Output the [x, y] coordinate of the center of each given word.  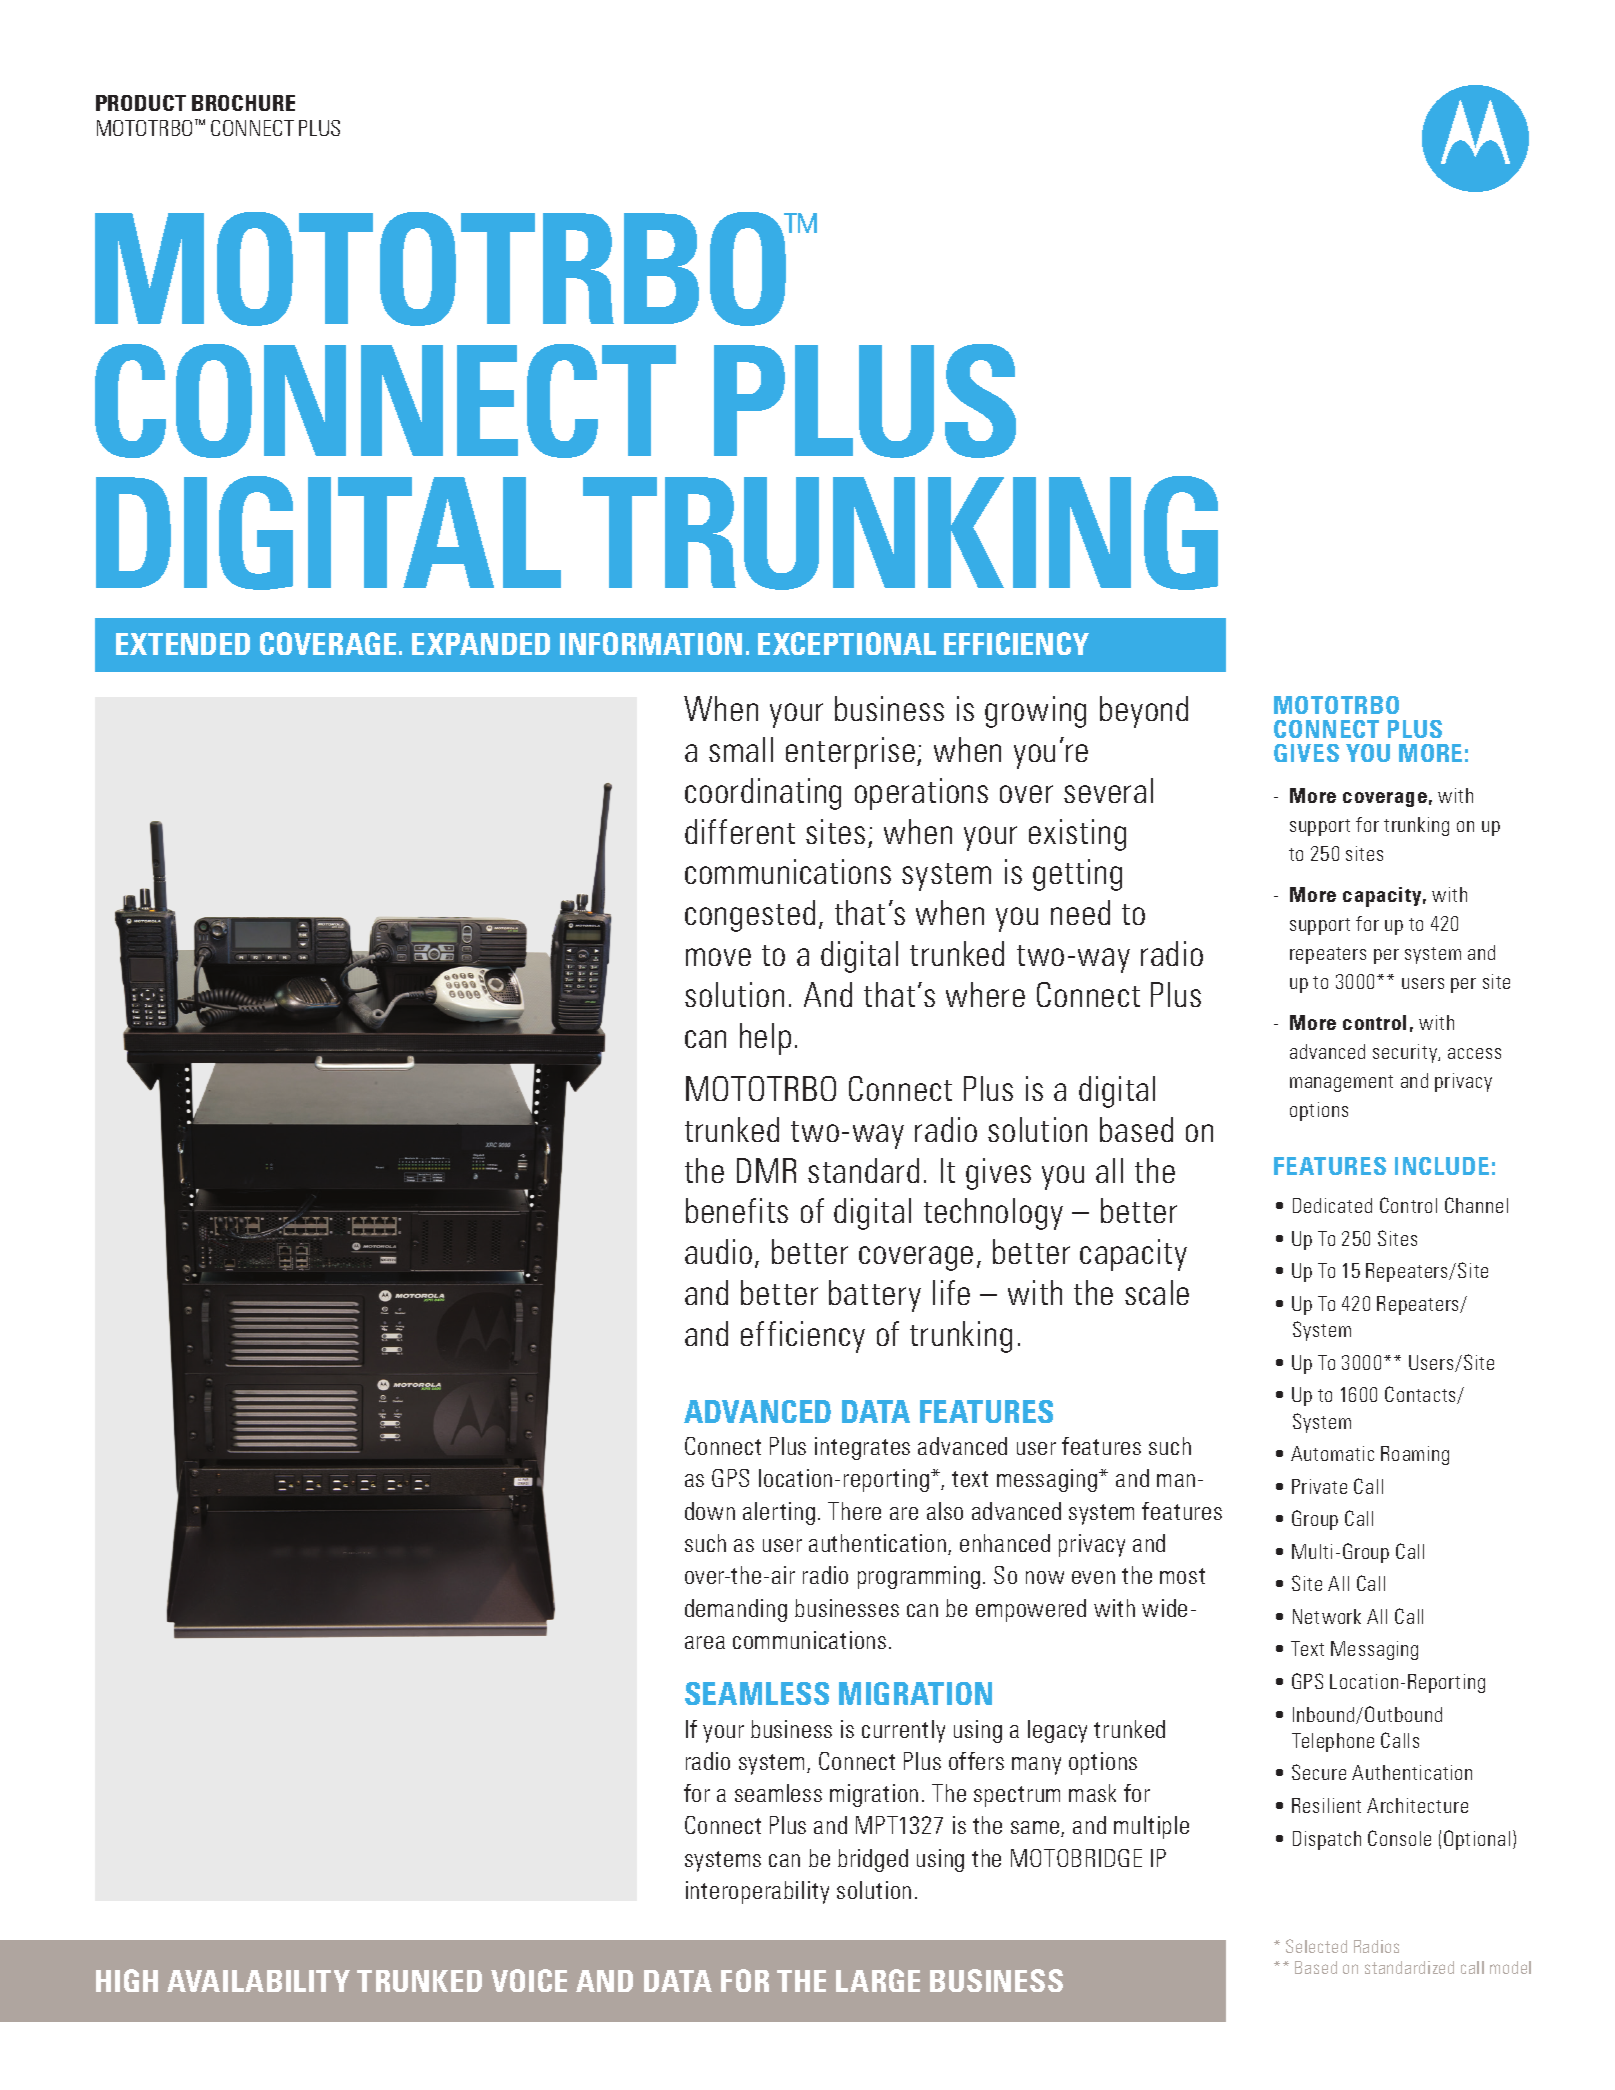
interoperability [757, 1892]
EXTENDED [183, 644]
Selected [1316, 1946]
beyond [1144, 712]
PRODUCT [141, 103]
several [1108, 790]
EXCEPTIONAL [847, 643]
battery [875, 1296]
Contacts [1422, 1395]
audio [718, 1251]
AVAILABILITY [258, 1981]
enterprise [850, 753]
